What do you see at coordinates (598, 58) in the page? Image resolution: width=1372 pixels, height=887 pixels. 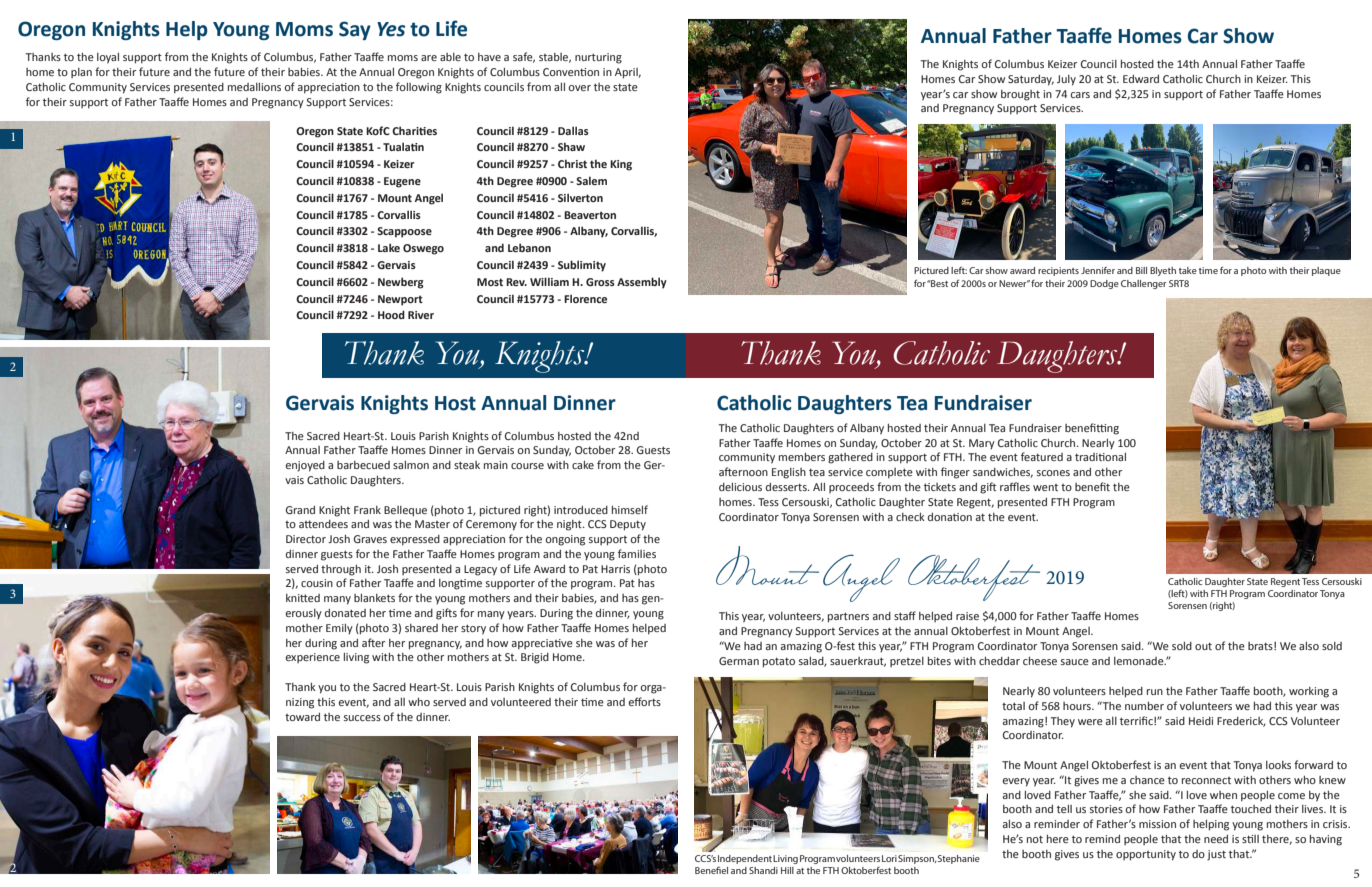 I see `nurturing` at bounding box center [598, 58].
